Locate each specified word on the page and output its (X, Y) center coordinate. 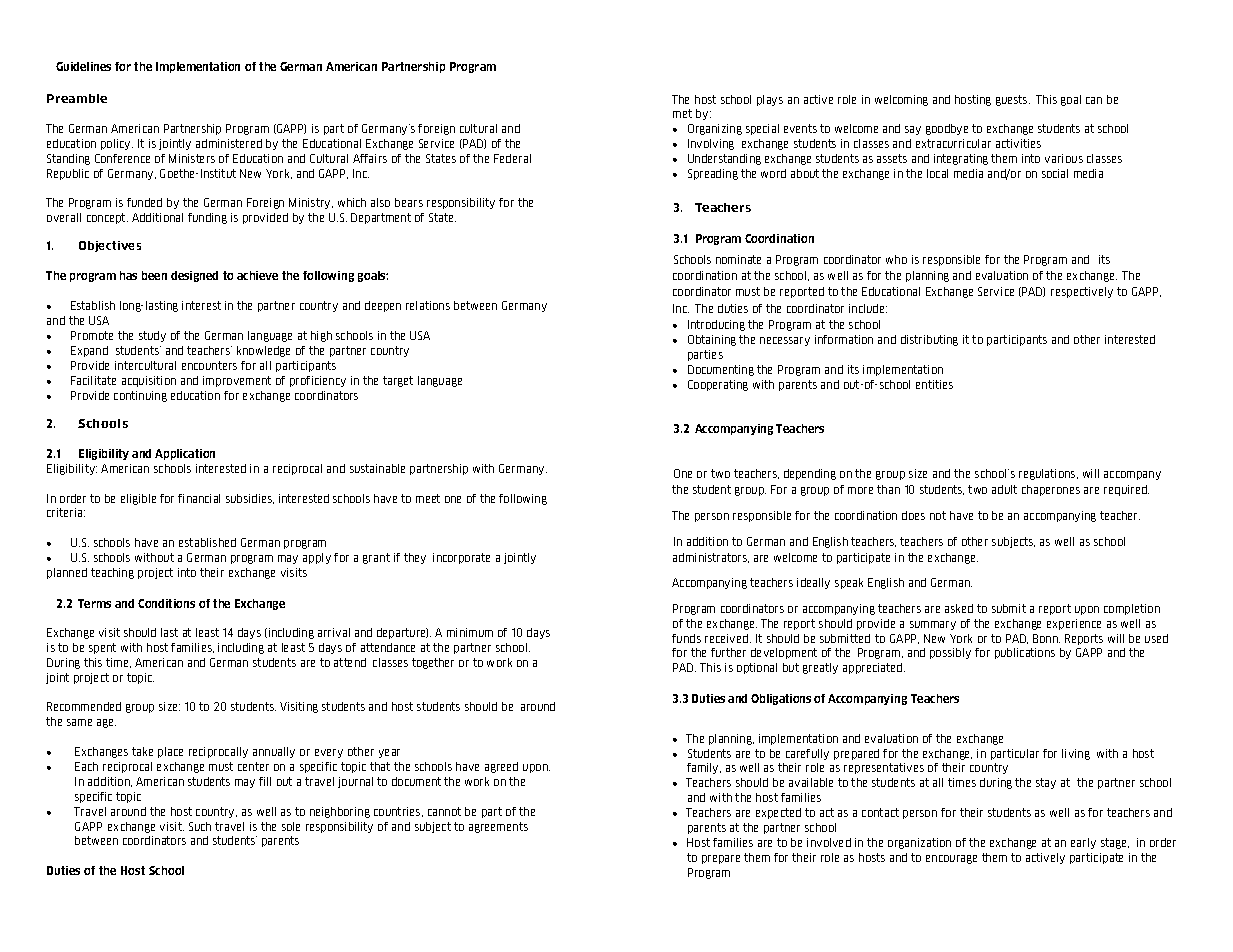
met (682, 113)
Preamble (77, 98)
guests (1013, 100)
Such (200, 826)
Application (185, 454)
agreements (498, 827)
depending (810, 474)
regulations (1048, 474)
